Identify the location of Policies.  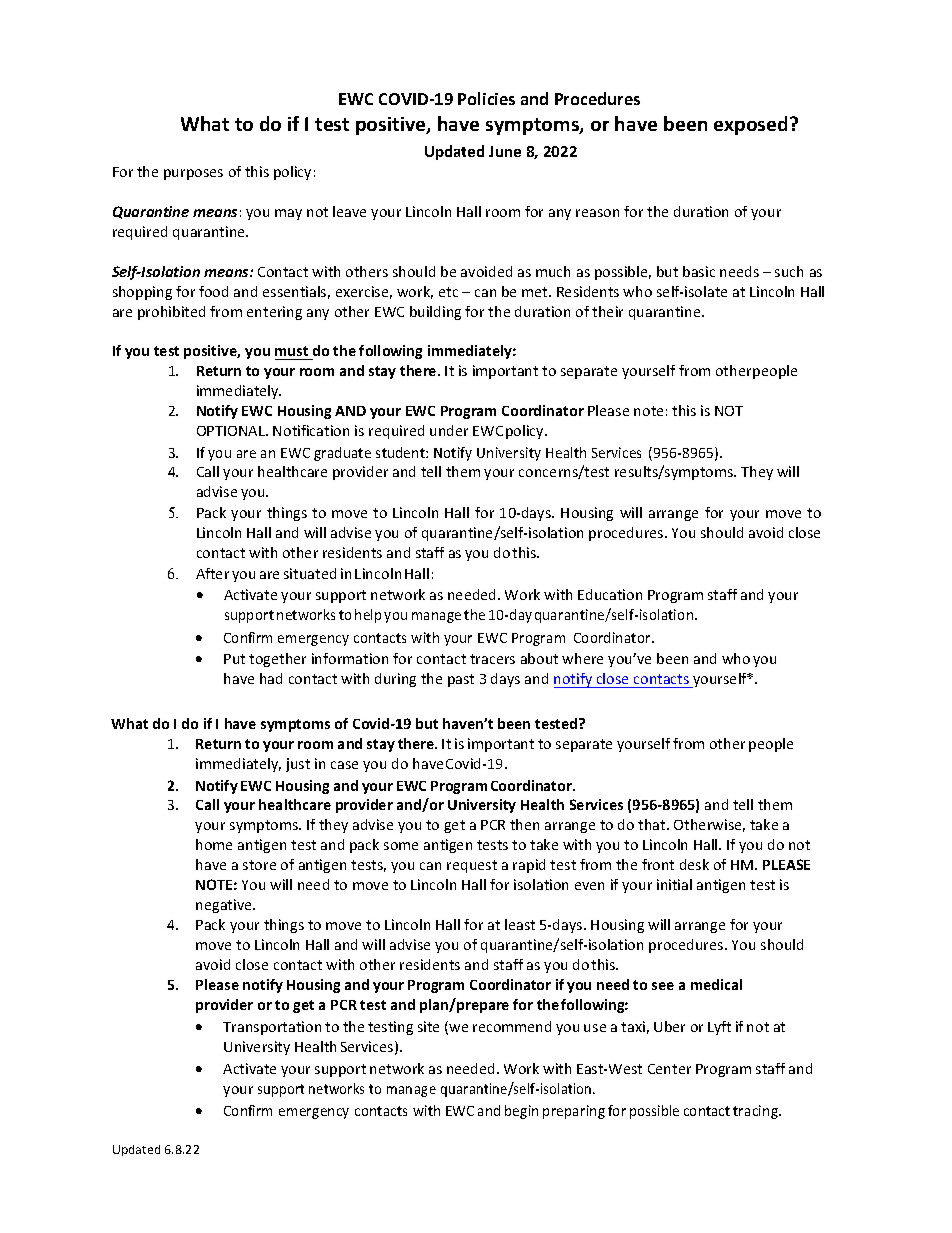
(486, 98).
